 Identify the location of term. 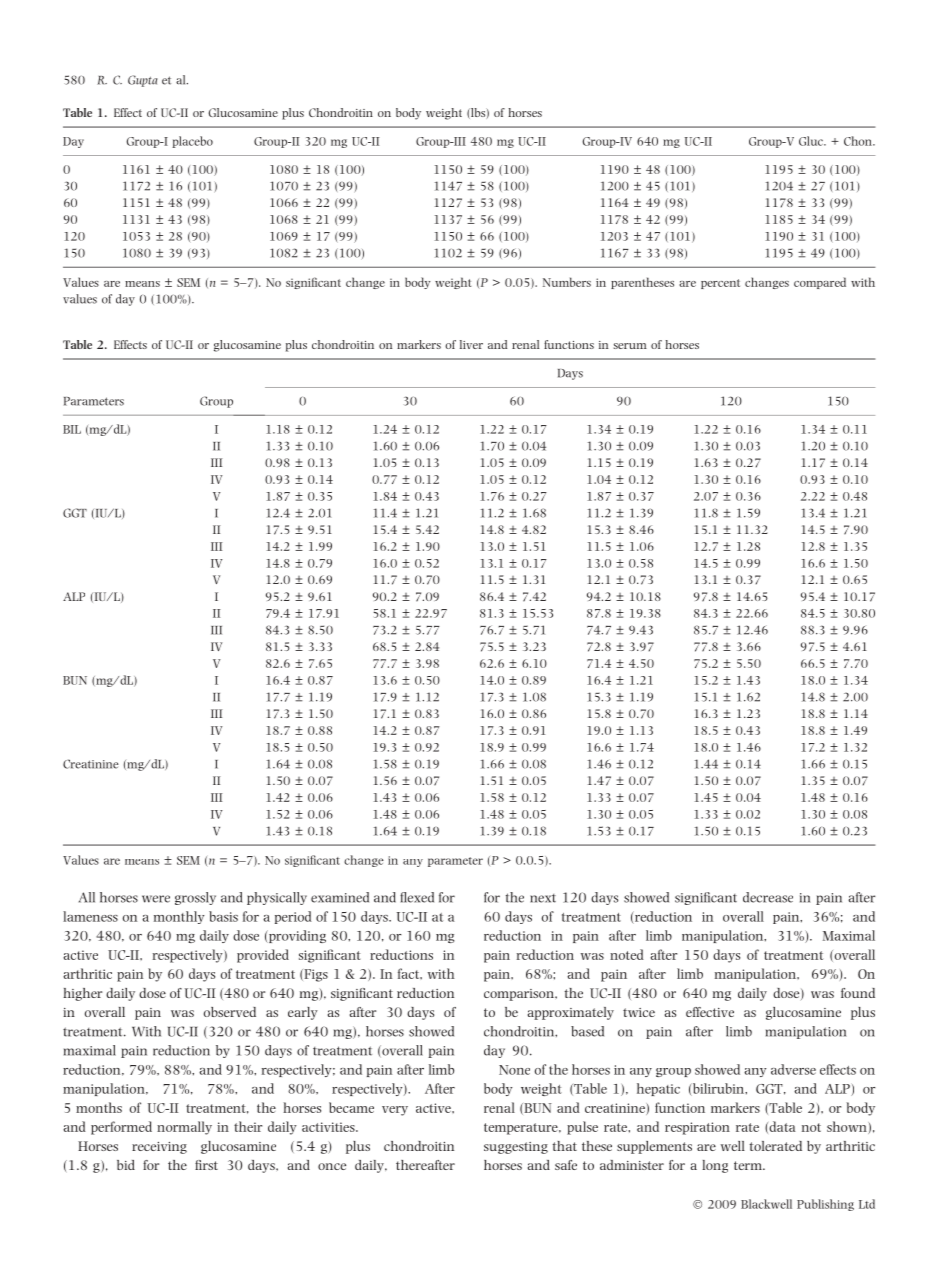
(749, 1165).
